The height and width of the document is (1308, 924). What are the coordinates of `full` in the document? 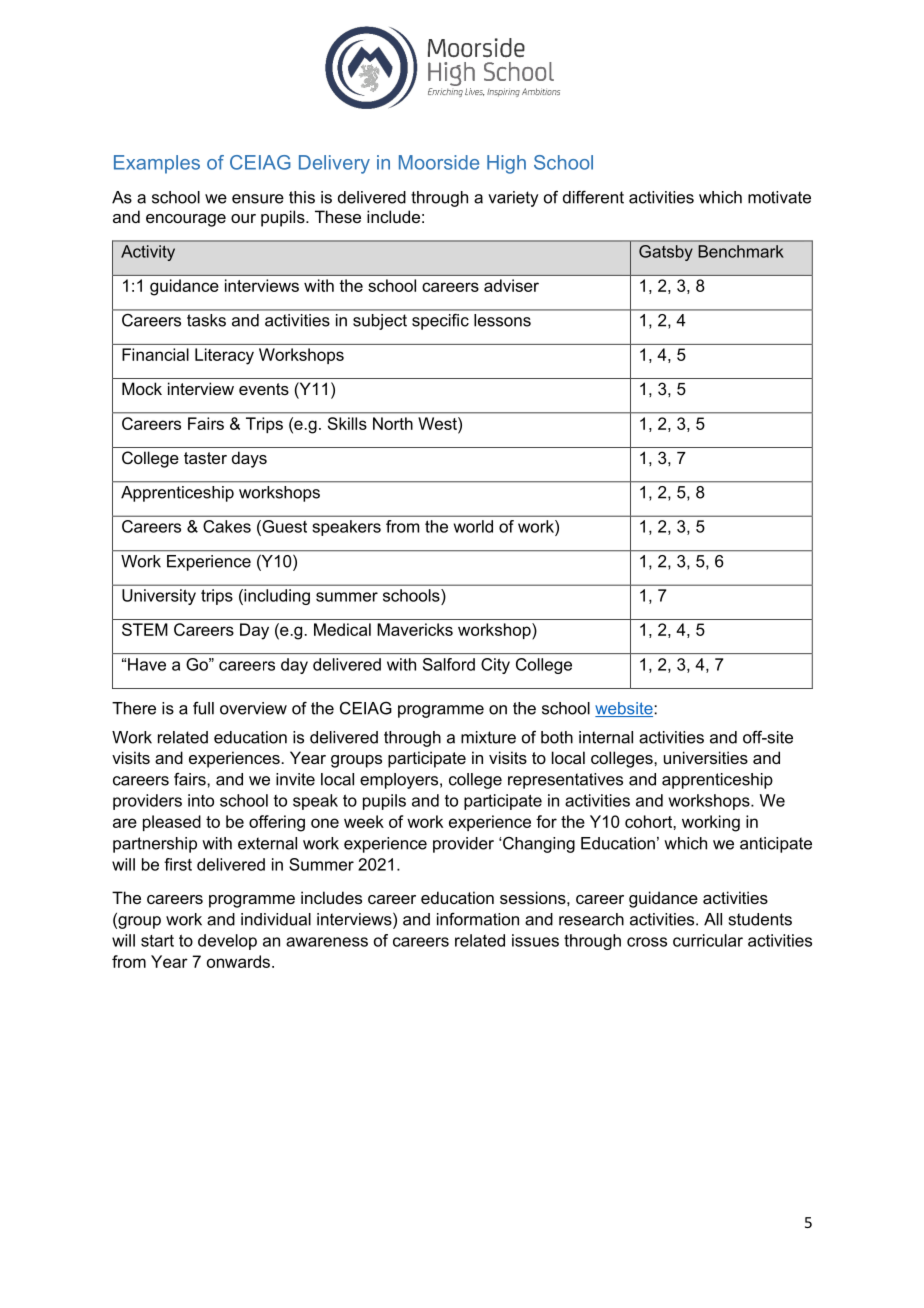 It's located at (203, 708).
